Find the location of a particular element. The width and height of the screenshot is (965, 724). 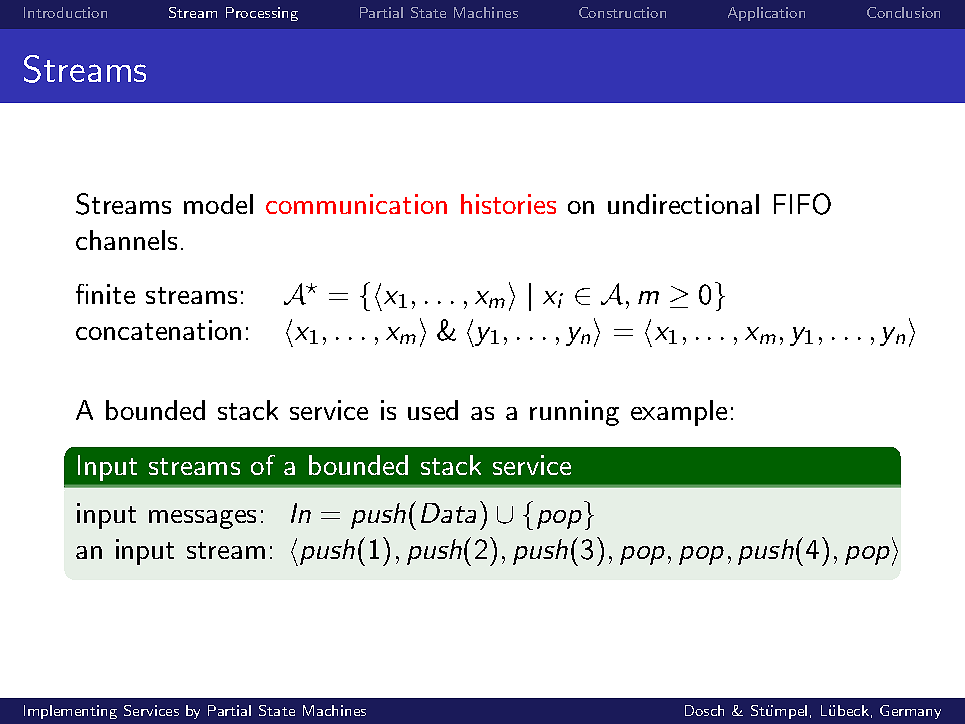

used is located at coordinates (433, 410).
